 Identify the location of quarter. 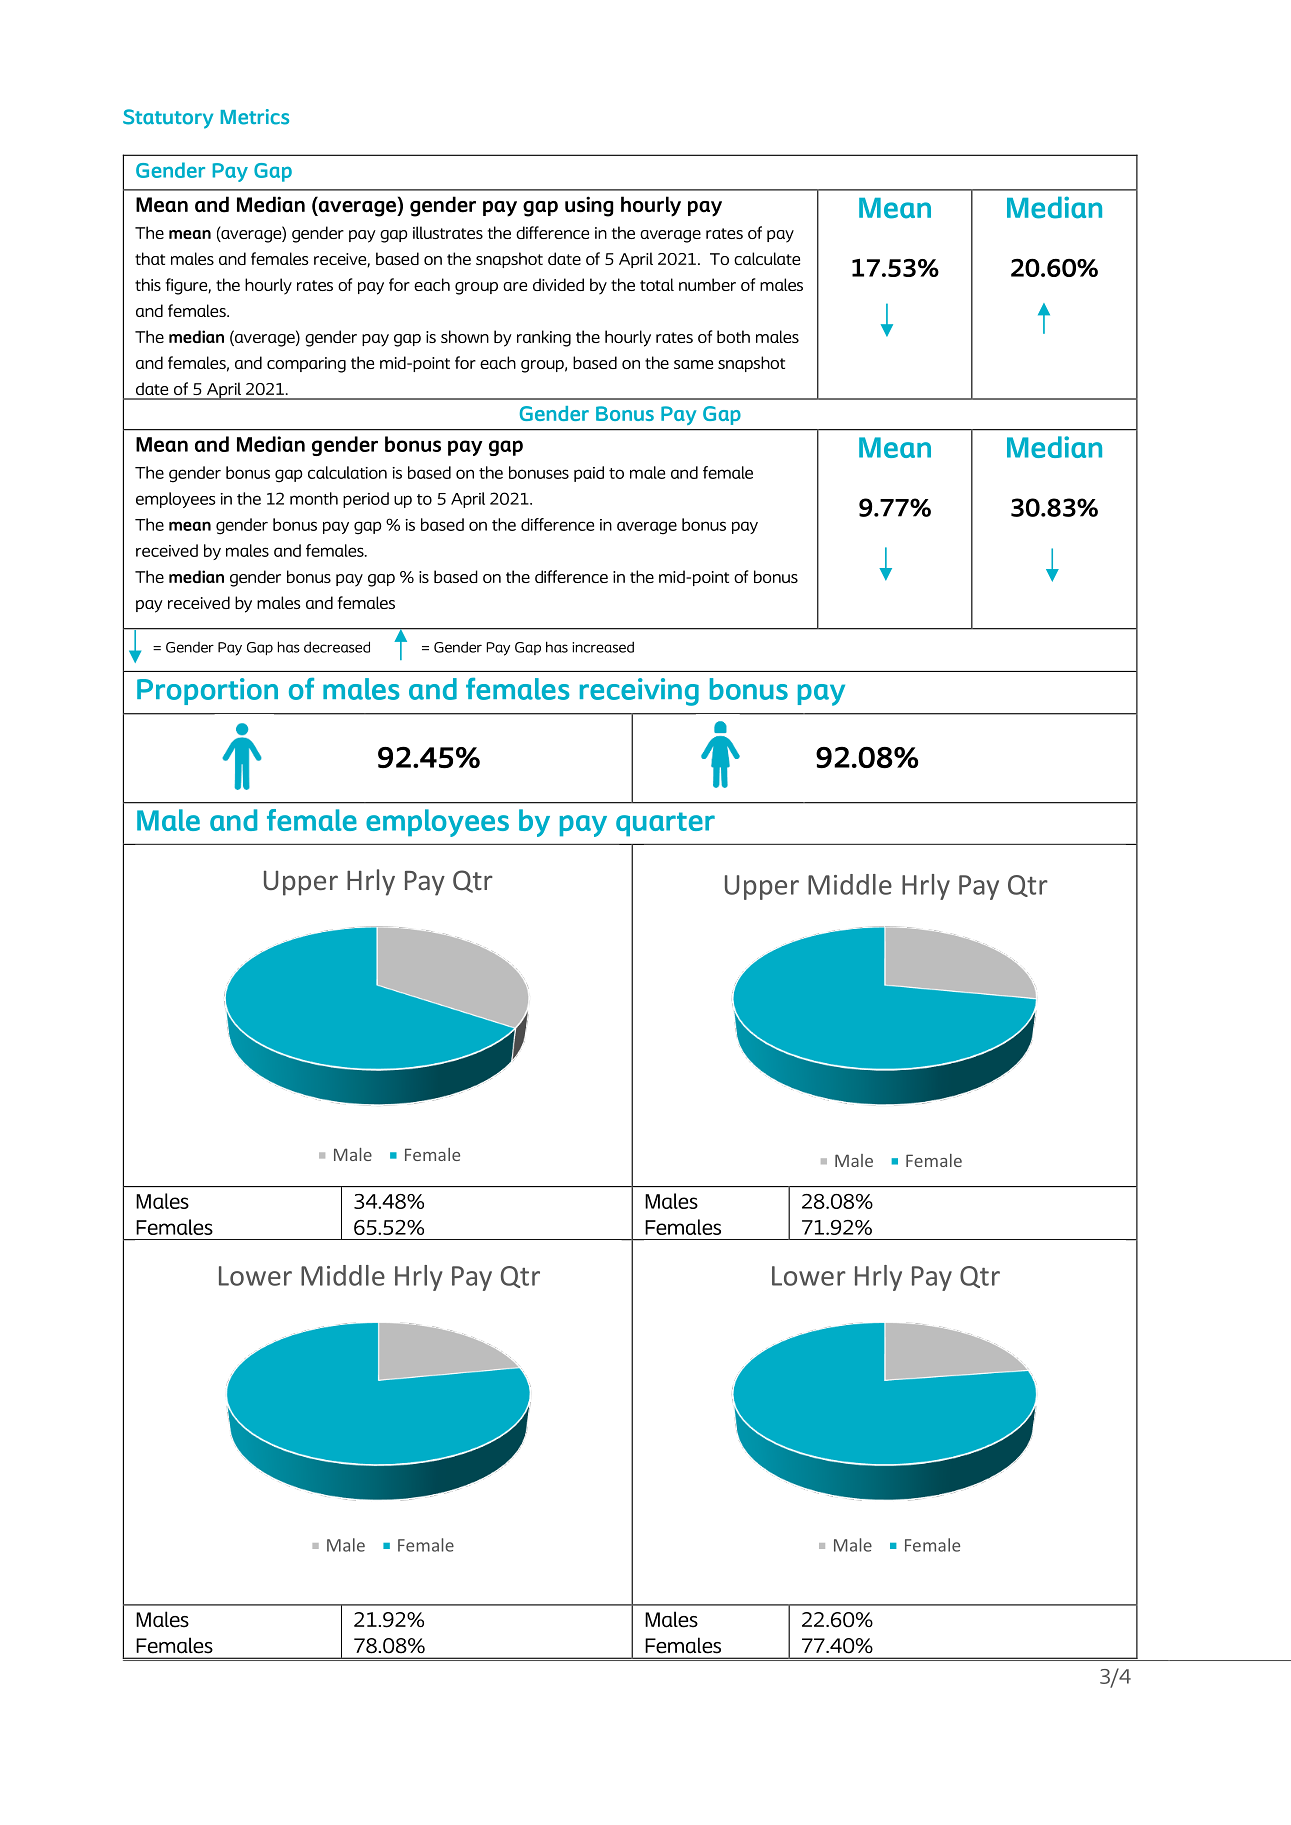
(665, 824).
